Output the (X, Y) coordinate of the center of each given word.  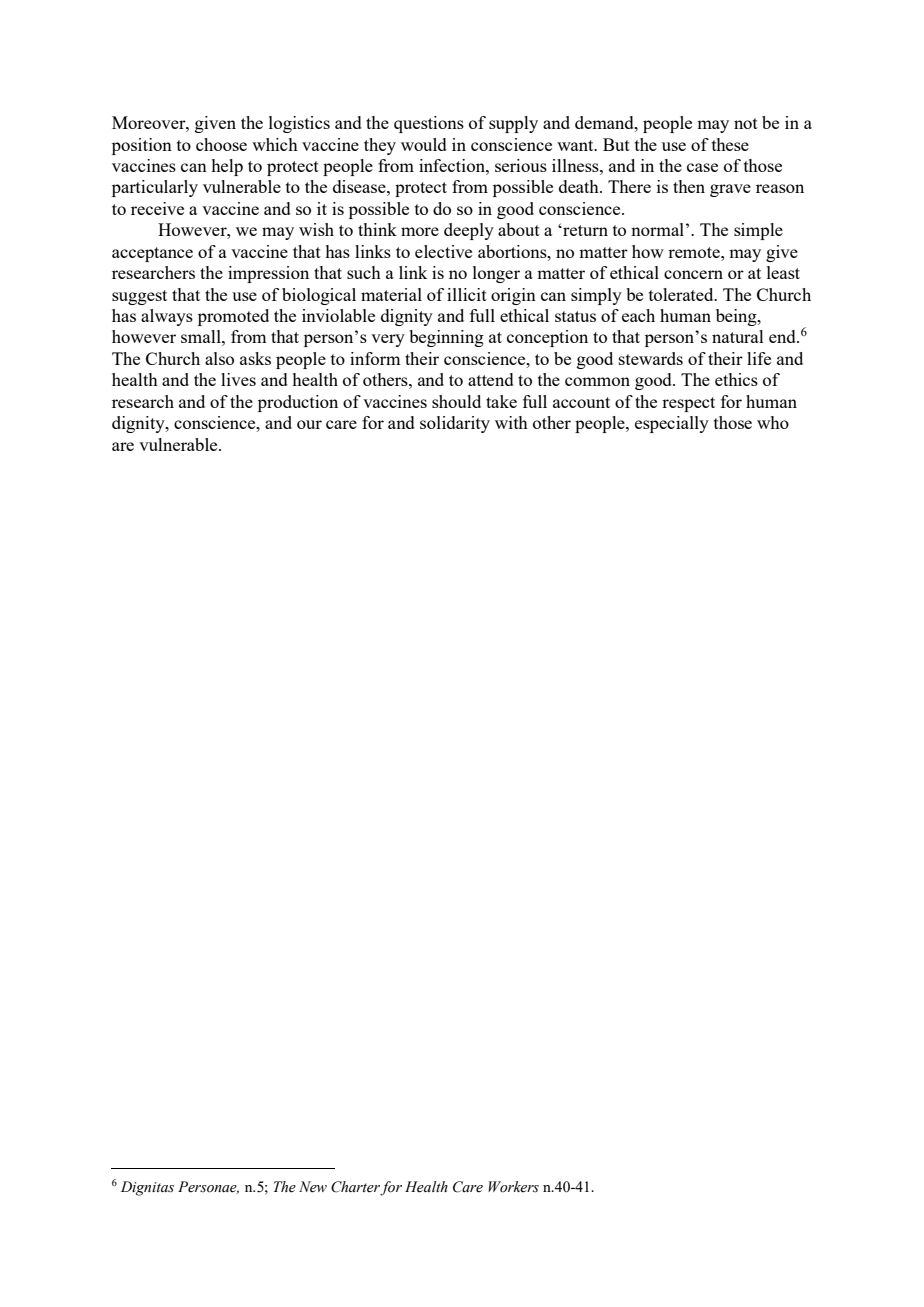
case (702, 167)
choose (221, 144)
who (773, 422)
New (313, 1187)
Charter (355, 1187)
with (511, 422)
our (309, 424)
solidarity (455, 424)
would (424, 144)
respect (688, 404)
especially (672, 424)
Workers (513, 1187)
